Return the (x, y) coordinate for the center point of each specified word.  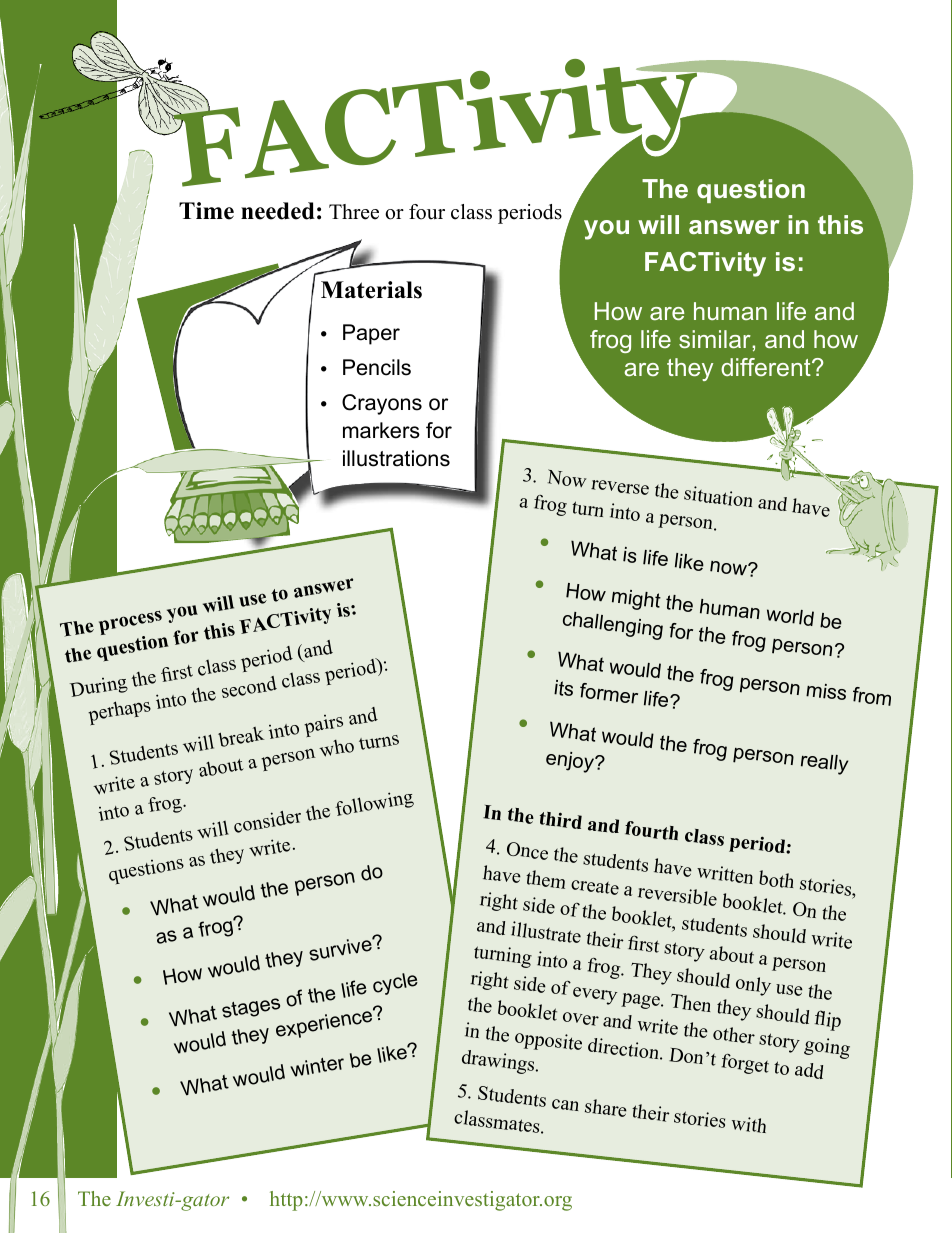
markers (381, 430)
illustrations (396, 458)
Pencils (377, 367)
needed (278, 211)
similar (716, 339)
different (767, 367)
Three (354, 212)
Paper (371, 334)
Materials (371, 290)
